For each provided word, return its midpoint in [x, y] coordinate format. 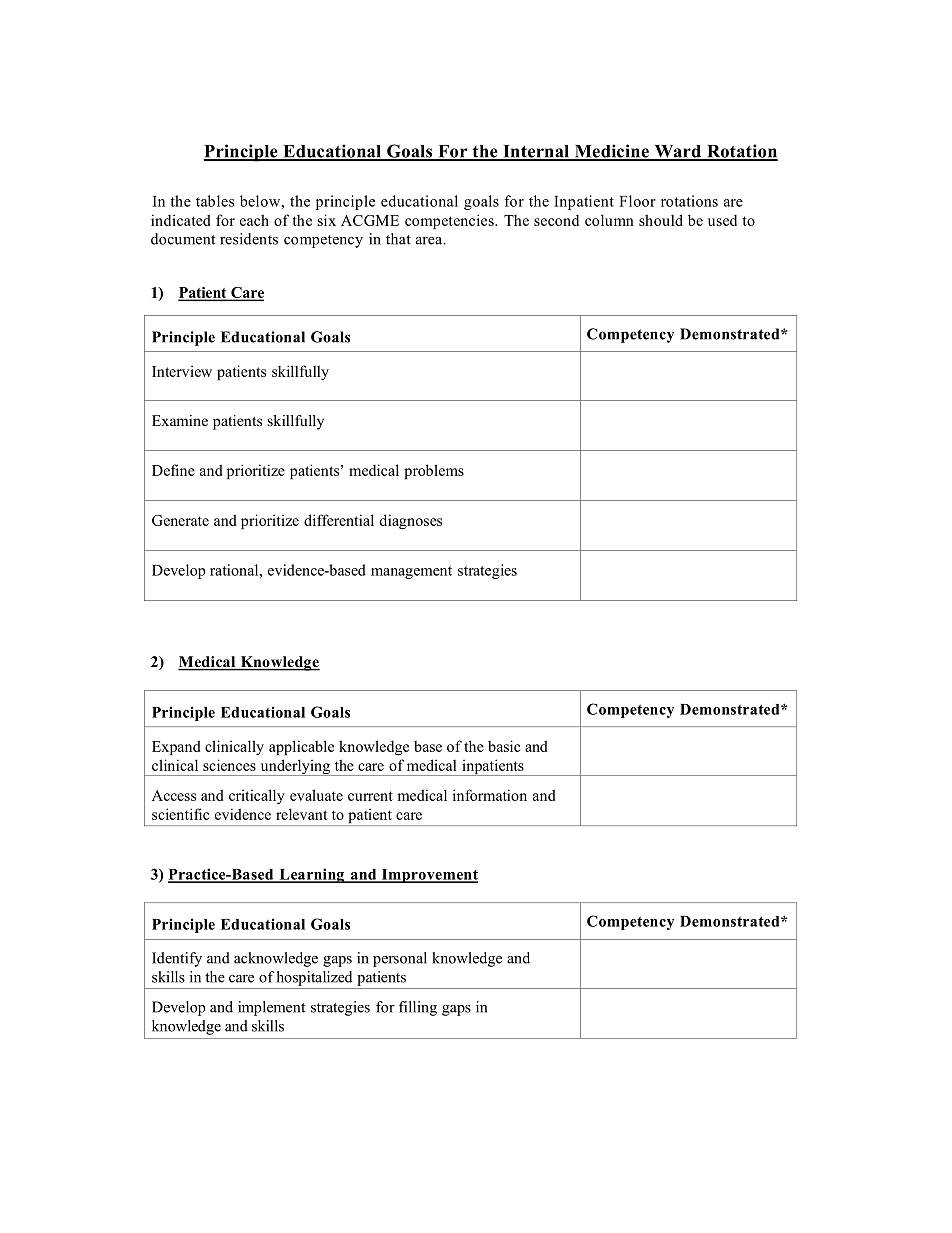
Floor [637, 201]
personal [400, 959]
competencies [450, 221]
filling [418, 1008]
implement [271, 1008]
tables [215, 201]
